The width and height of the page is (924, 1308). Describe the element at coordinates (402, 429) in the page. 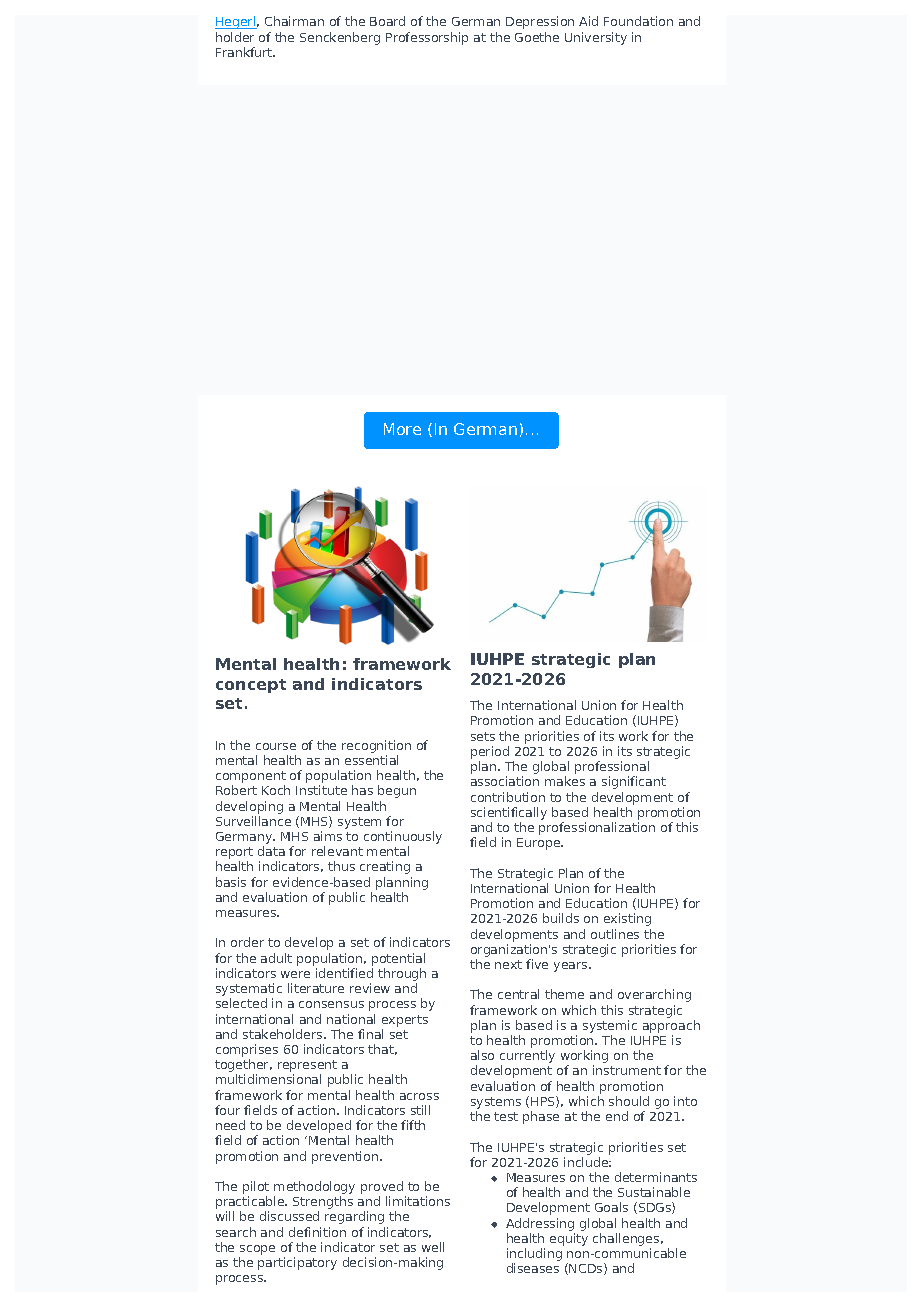

I see `More` at that location.
